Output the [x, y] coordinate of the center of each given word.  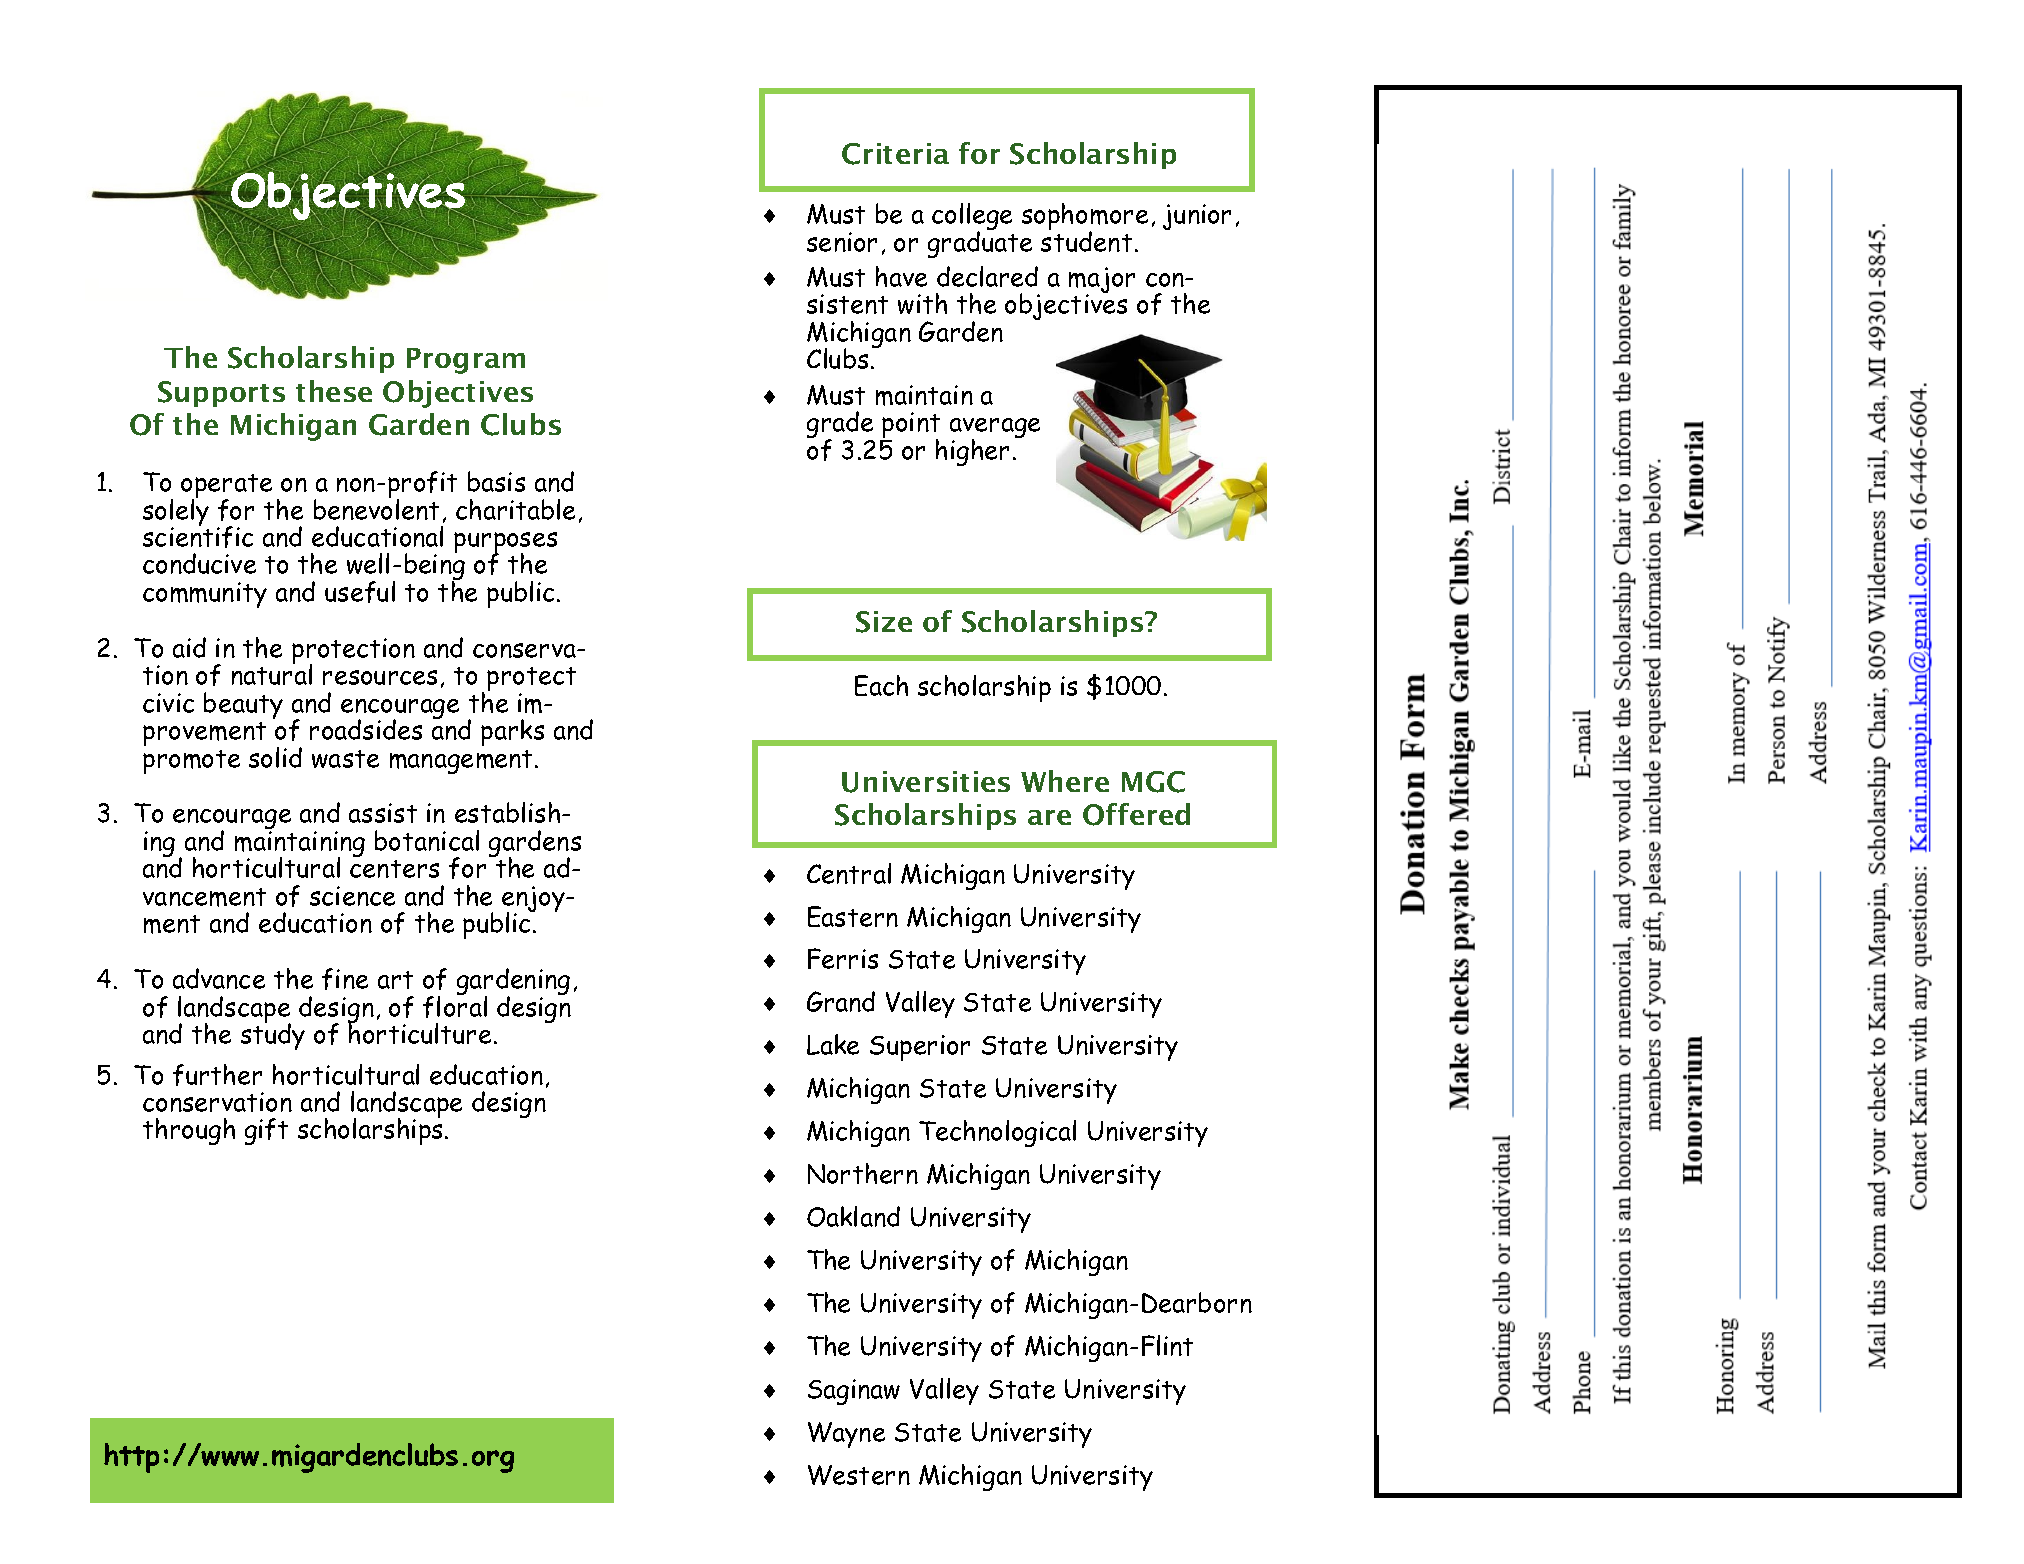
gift [266, 1131]
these [334, 391]
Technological [997, 1133]
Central [849, 873]
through [189, 1131]
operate [226, 487]
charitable [515, 509]
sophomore [1085, 218]
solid [275, 757]
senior [842, 242]
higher [972, 452]
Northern [863, 1173]
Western [859, 1475]
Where [1065, 781]
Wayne [846, 1435]
